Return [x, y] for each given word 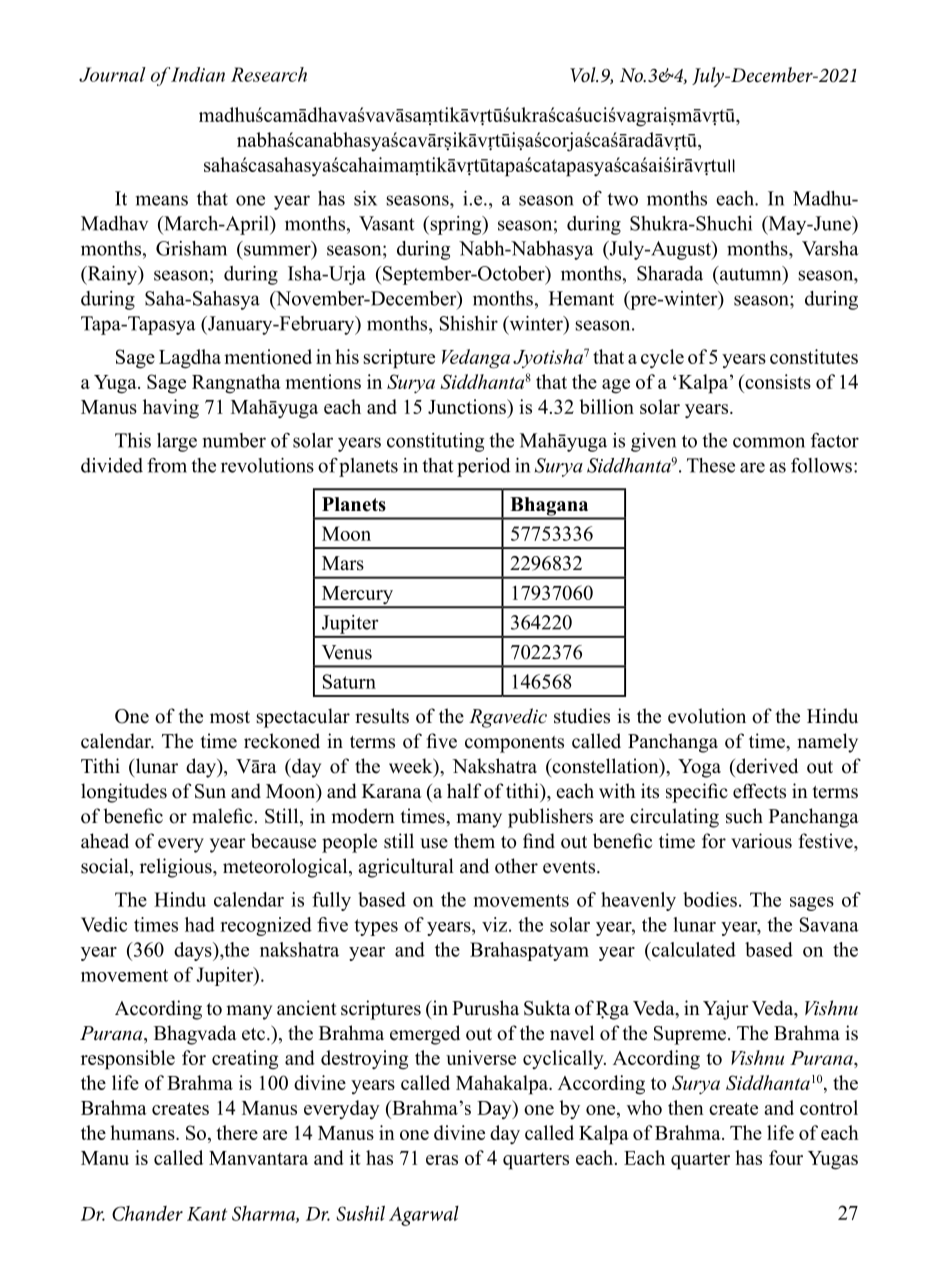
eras [442, 1160]
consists [777, 381]
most [230, 717]
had [200, 924]
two [622, 199]
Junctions [468, 406]
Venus [347, 652]
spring [456, 225]
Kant [207, 1214]
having [171, 409]
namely [827, 743]
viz [496, 924]
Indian [197, 74]
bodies [710, 899]
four [786, 1157]
